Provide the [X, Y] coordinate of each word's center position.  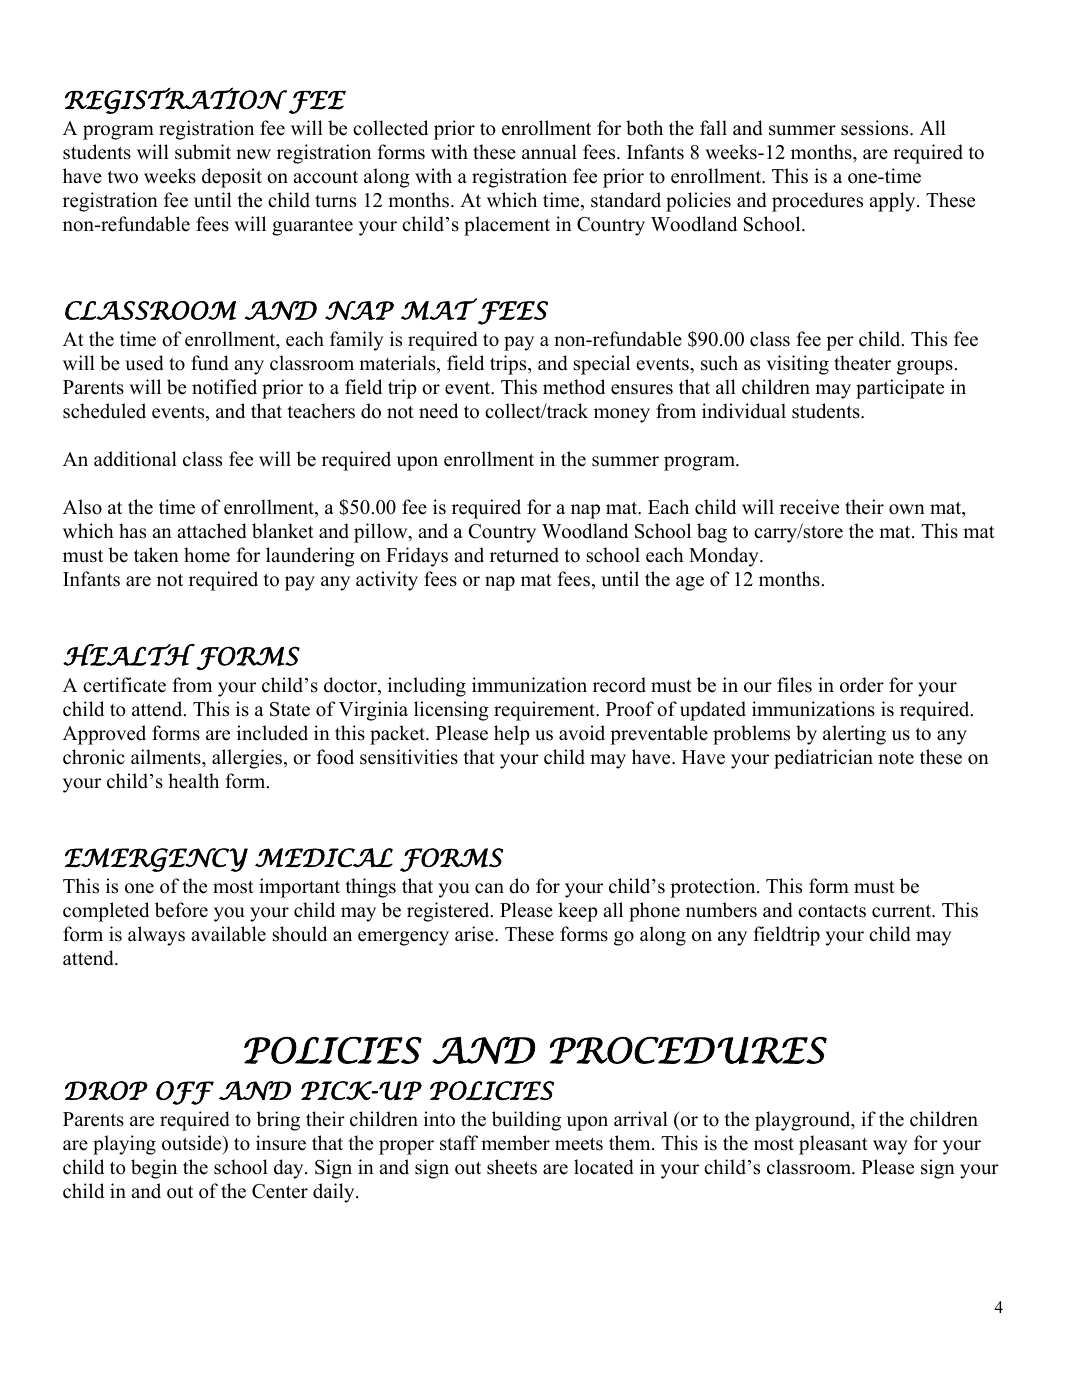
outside [193, 1143]
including [427, 687]
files [794, 685]
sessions [876, 128]
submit [203, 152]
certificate [124, 685]
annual [549, 152]
